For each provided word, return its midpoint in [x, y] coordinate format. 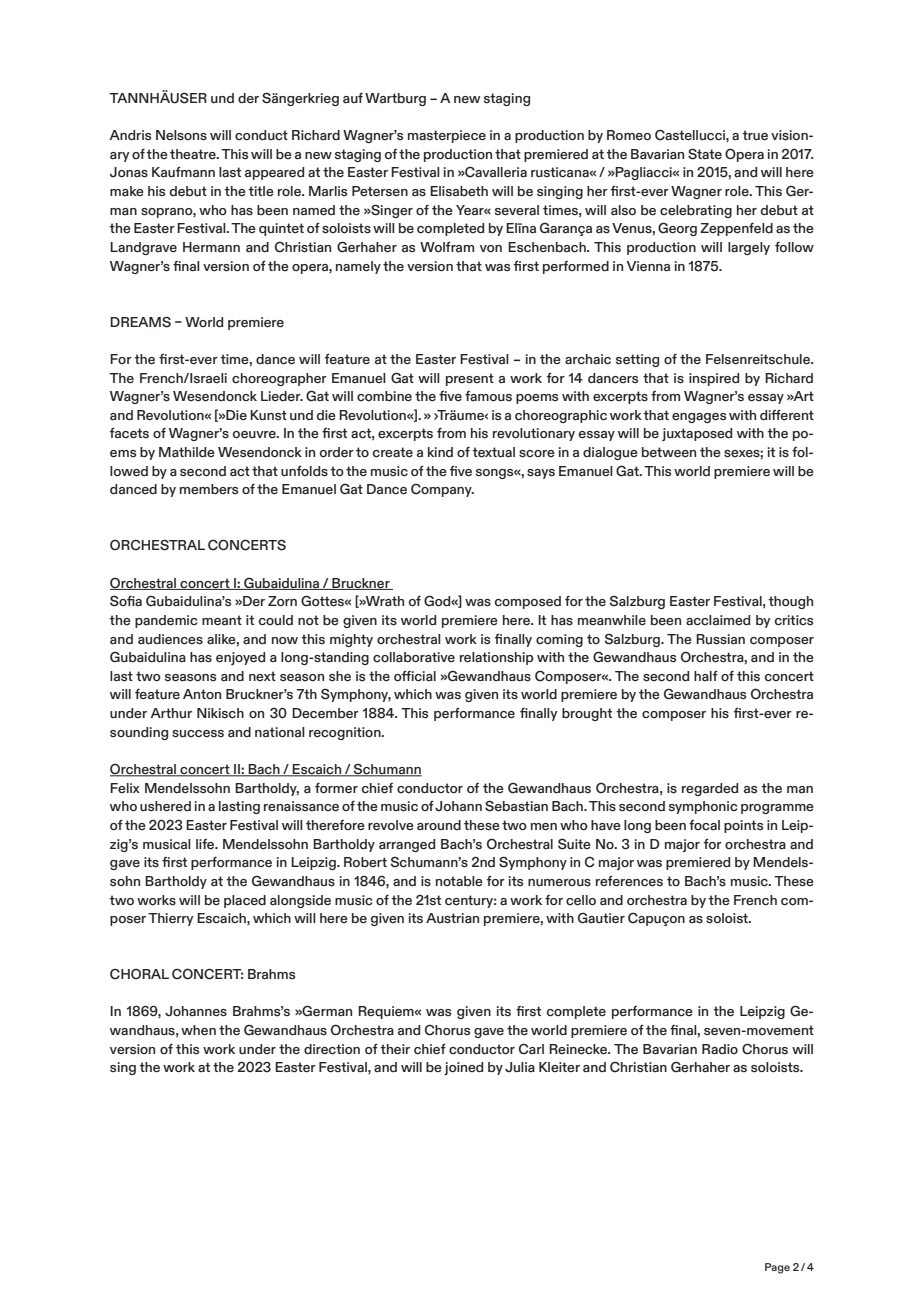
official [415, 676]
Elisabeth [459, 191]
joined [463, 1068]
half [706, 676]
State [705, 154]
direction [332, 1049]
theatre [194, 154]
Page [777, 1268]
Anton [202, 694]
